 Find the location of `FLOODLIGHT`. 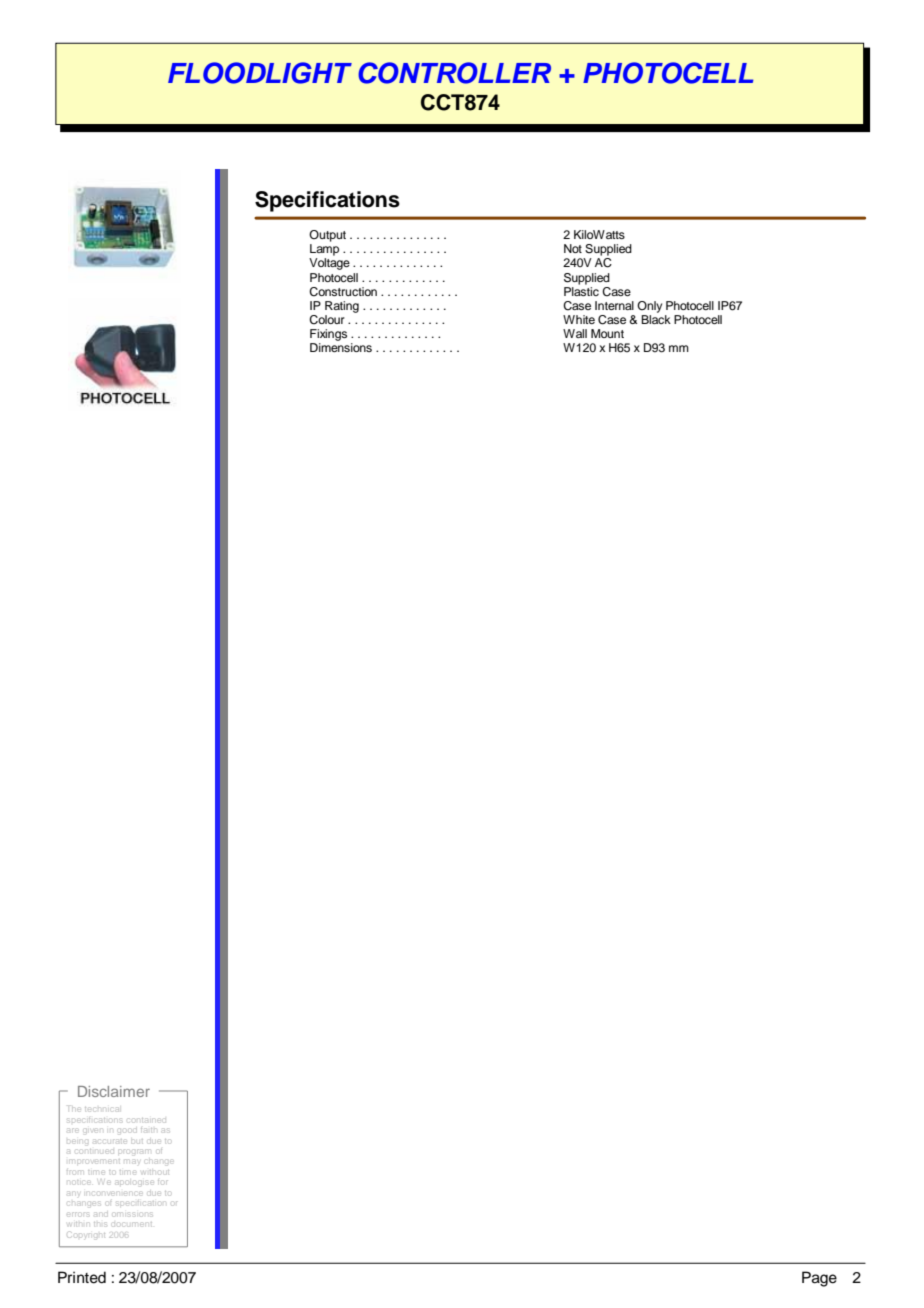

FLOODLIGHT is located at coordinates (260, 73).
